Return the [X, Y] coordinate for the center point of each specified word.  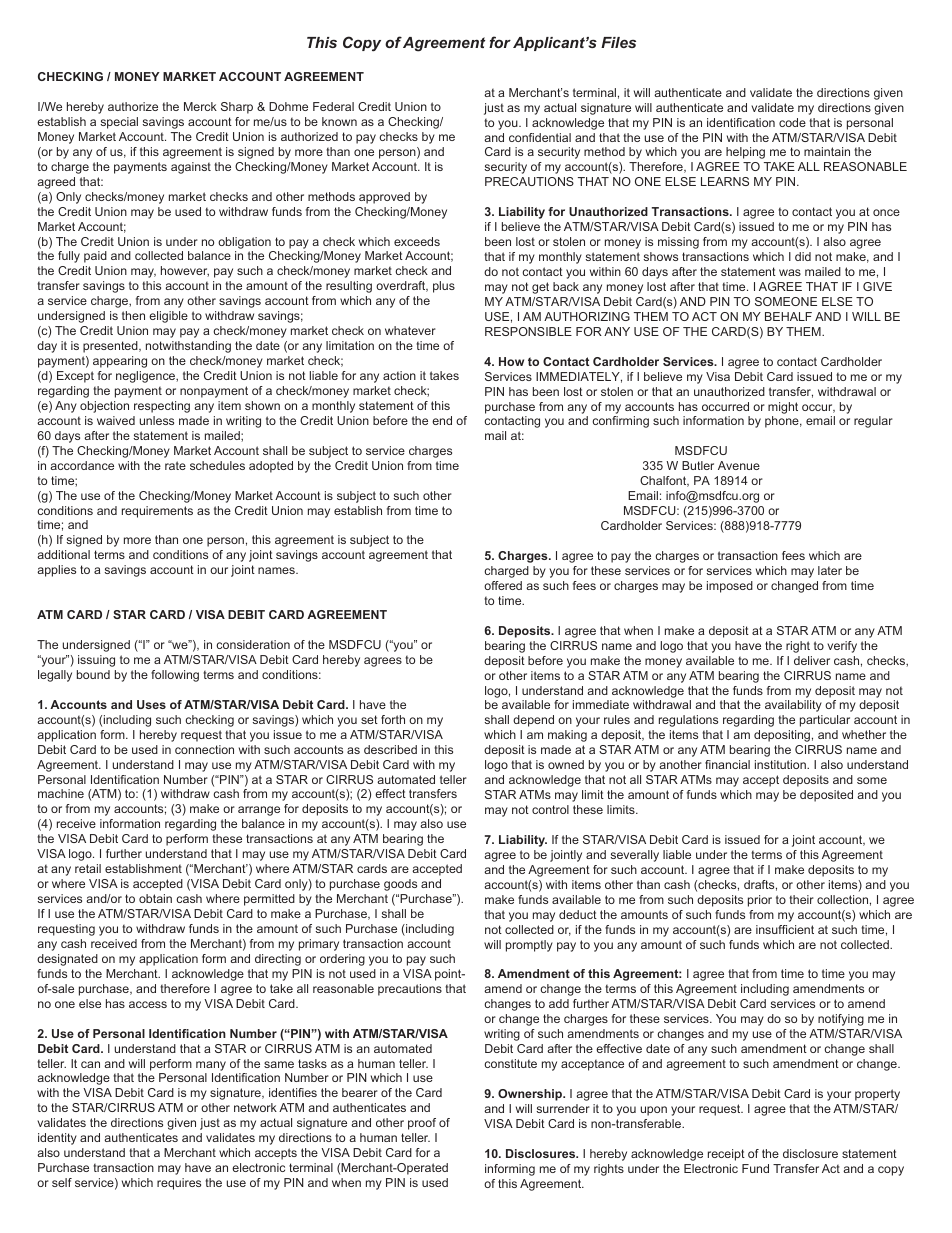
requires [179, 1184]
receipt [726, 1155]
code [792, 122]
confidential [540, 137]
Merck [200, 106]
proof [422, 1124]
